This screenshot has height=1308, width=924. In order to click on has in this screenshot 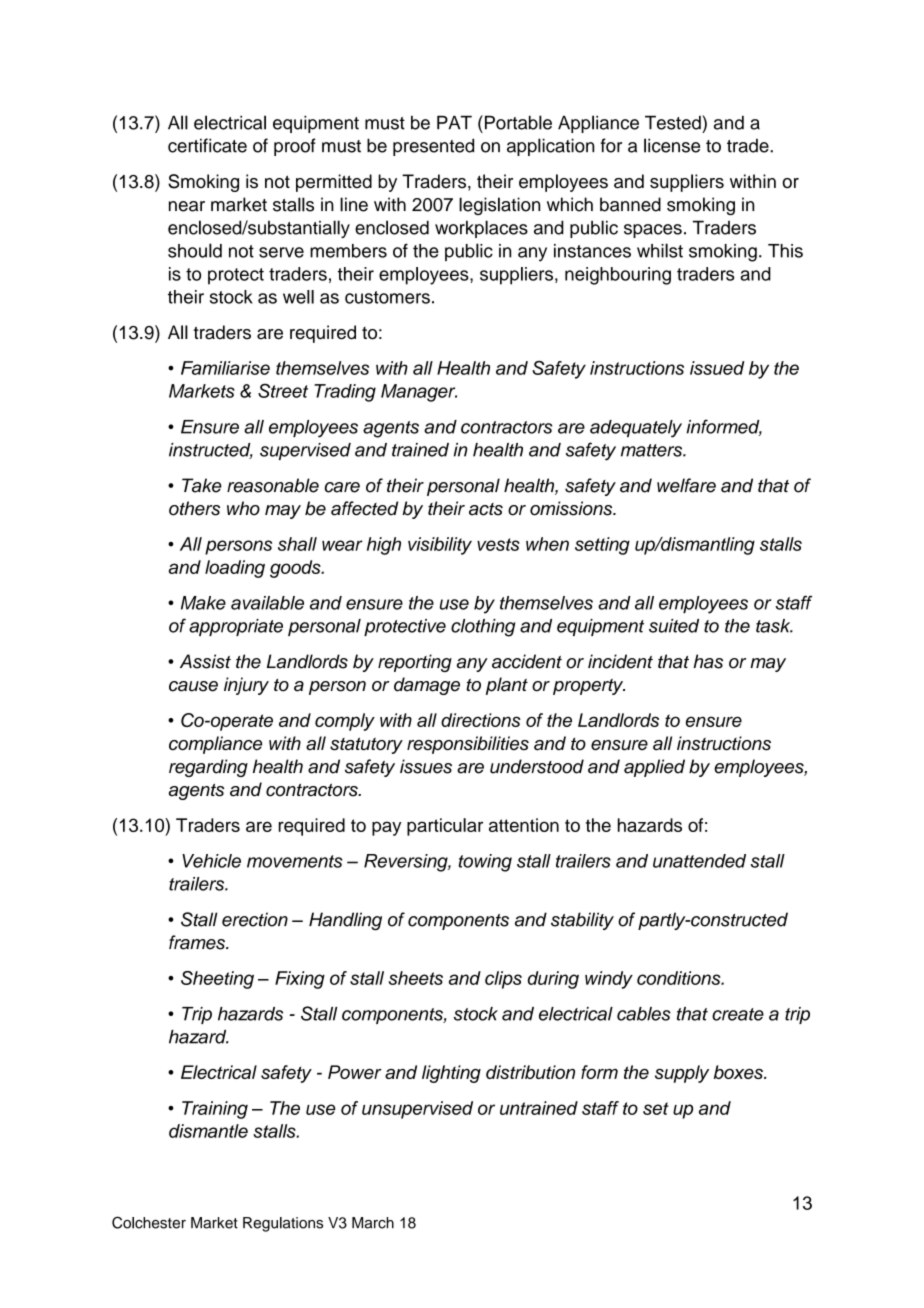, I will do `click(708, 661)`.
